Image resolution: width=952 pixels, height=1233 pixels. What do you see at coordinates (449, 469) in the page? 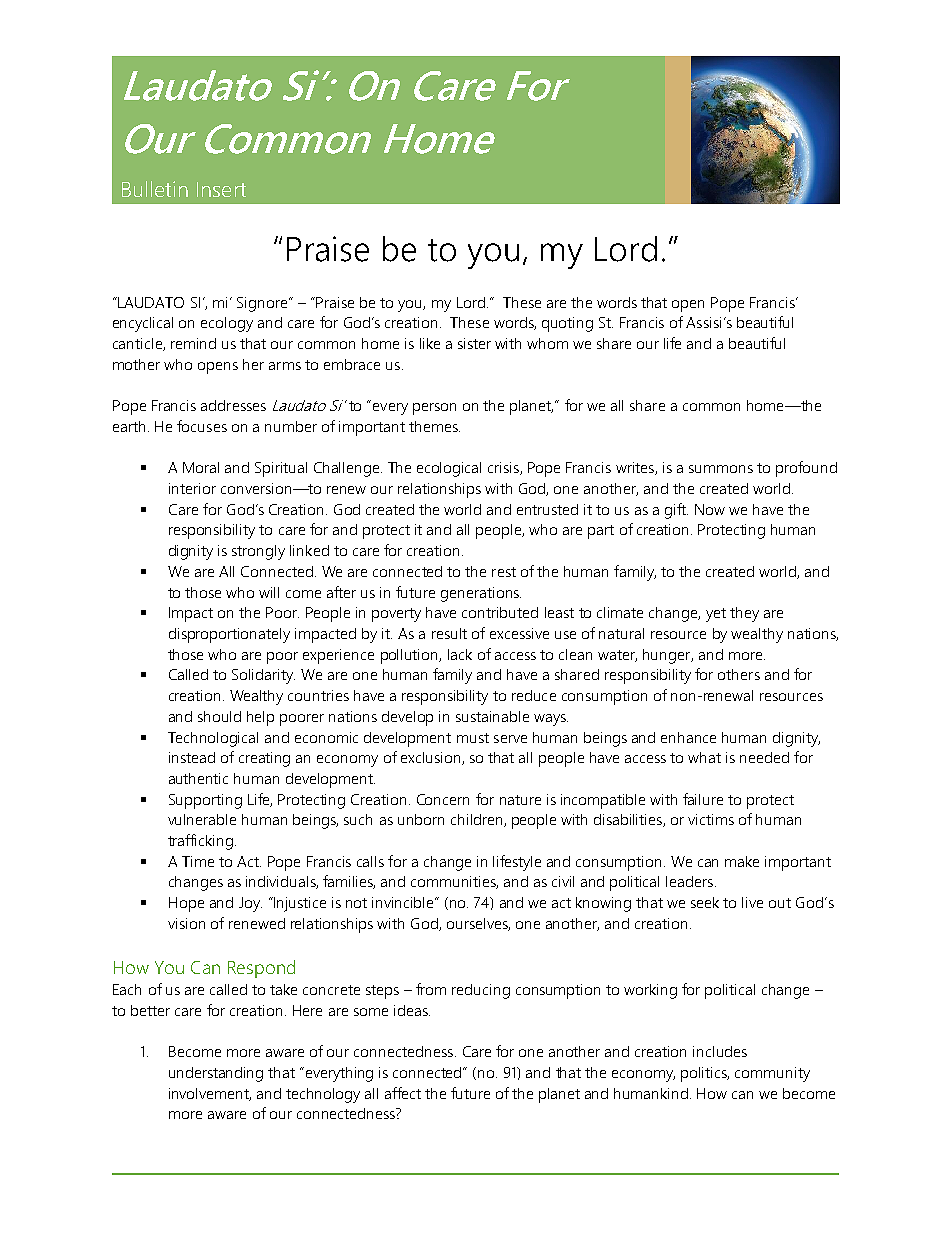
I see `ecological` at bounding box center [449, 469].
